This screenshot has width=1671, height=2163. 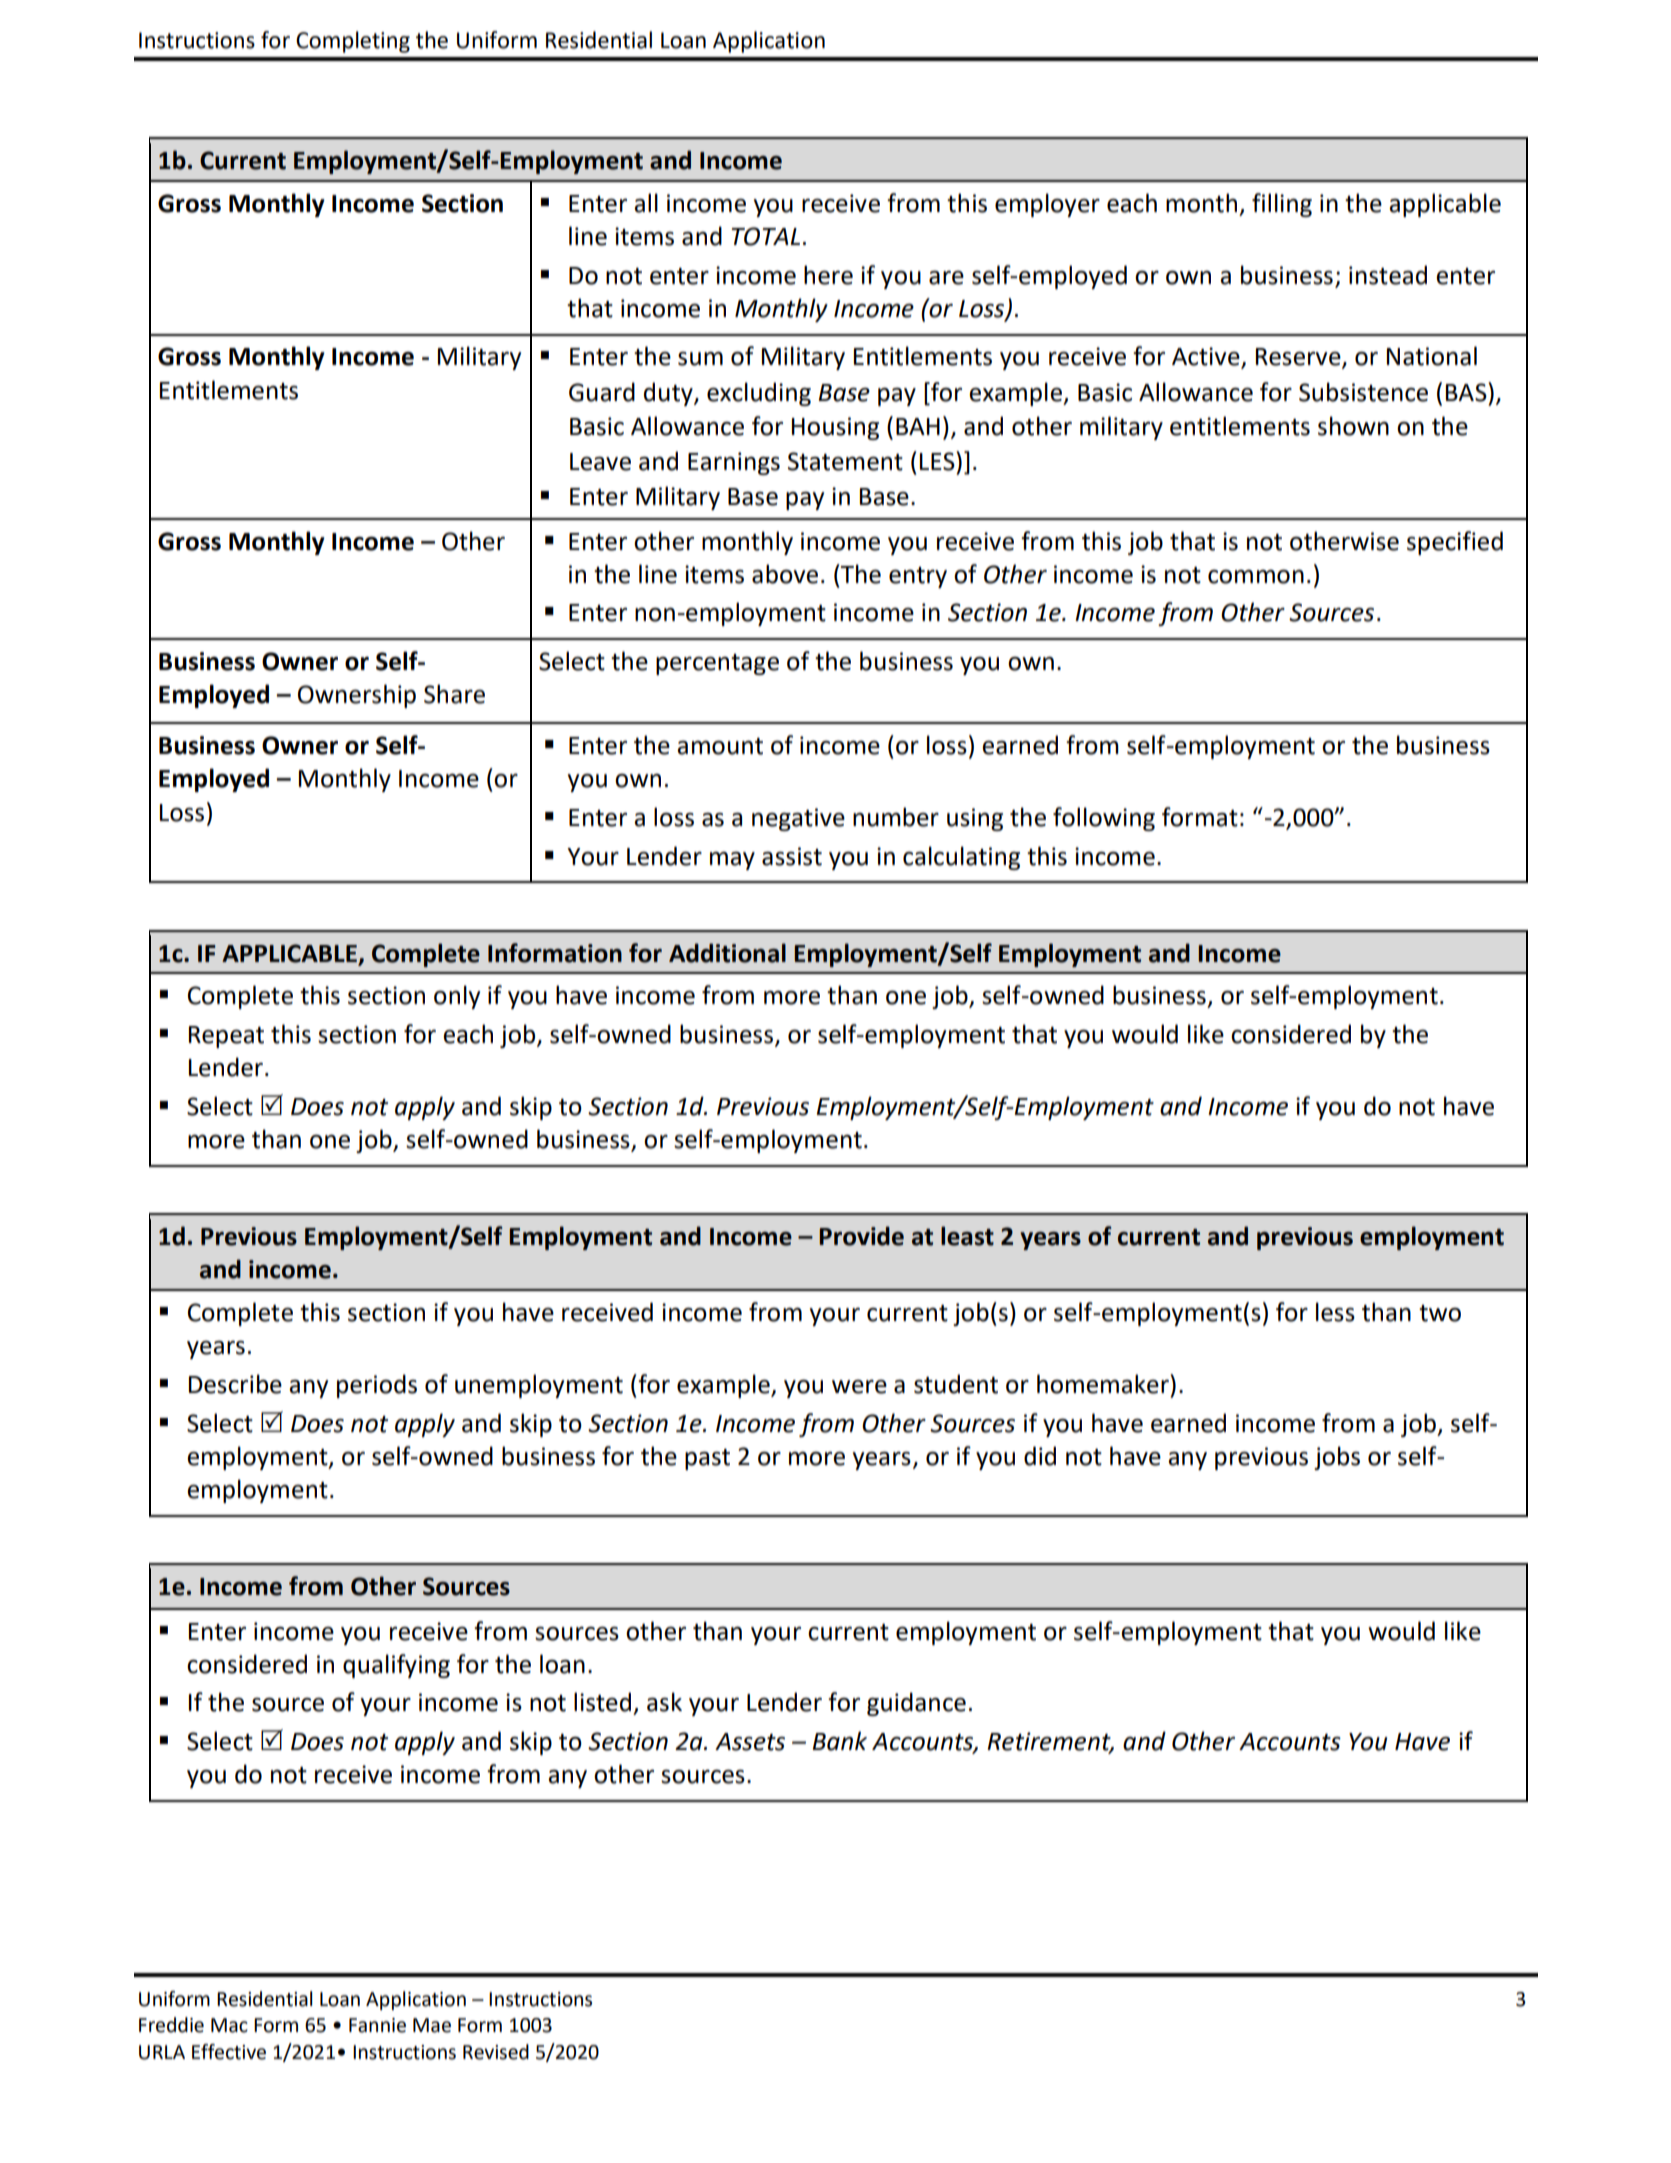 What do you see at coordinates (353, 42) in the screenshot?
I see `Completing` at bounding box center [353, 42].
